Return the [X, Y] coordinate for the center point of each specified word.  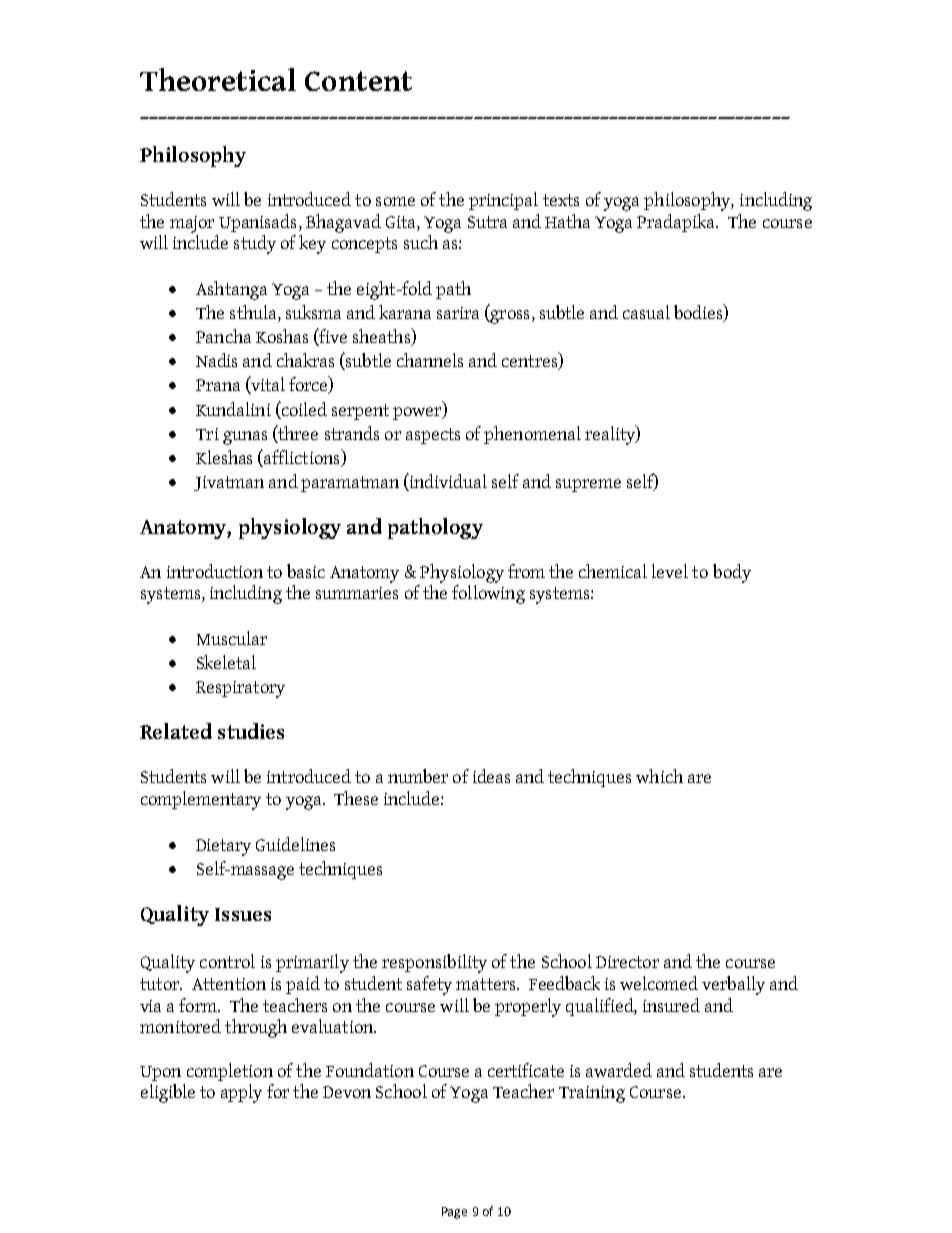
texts [561, 200]
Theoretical [218, 79]
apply [241, 1093]
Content [358, 81]
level [670, 571]
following [488, 594]
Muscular [232, 638]
